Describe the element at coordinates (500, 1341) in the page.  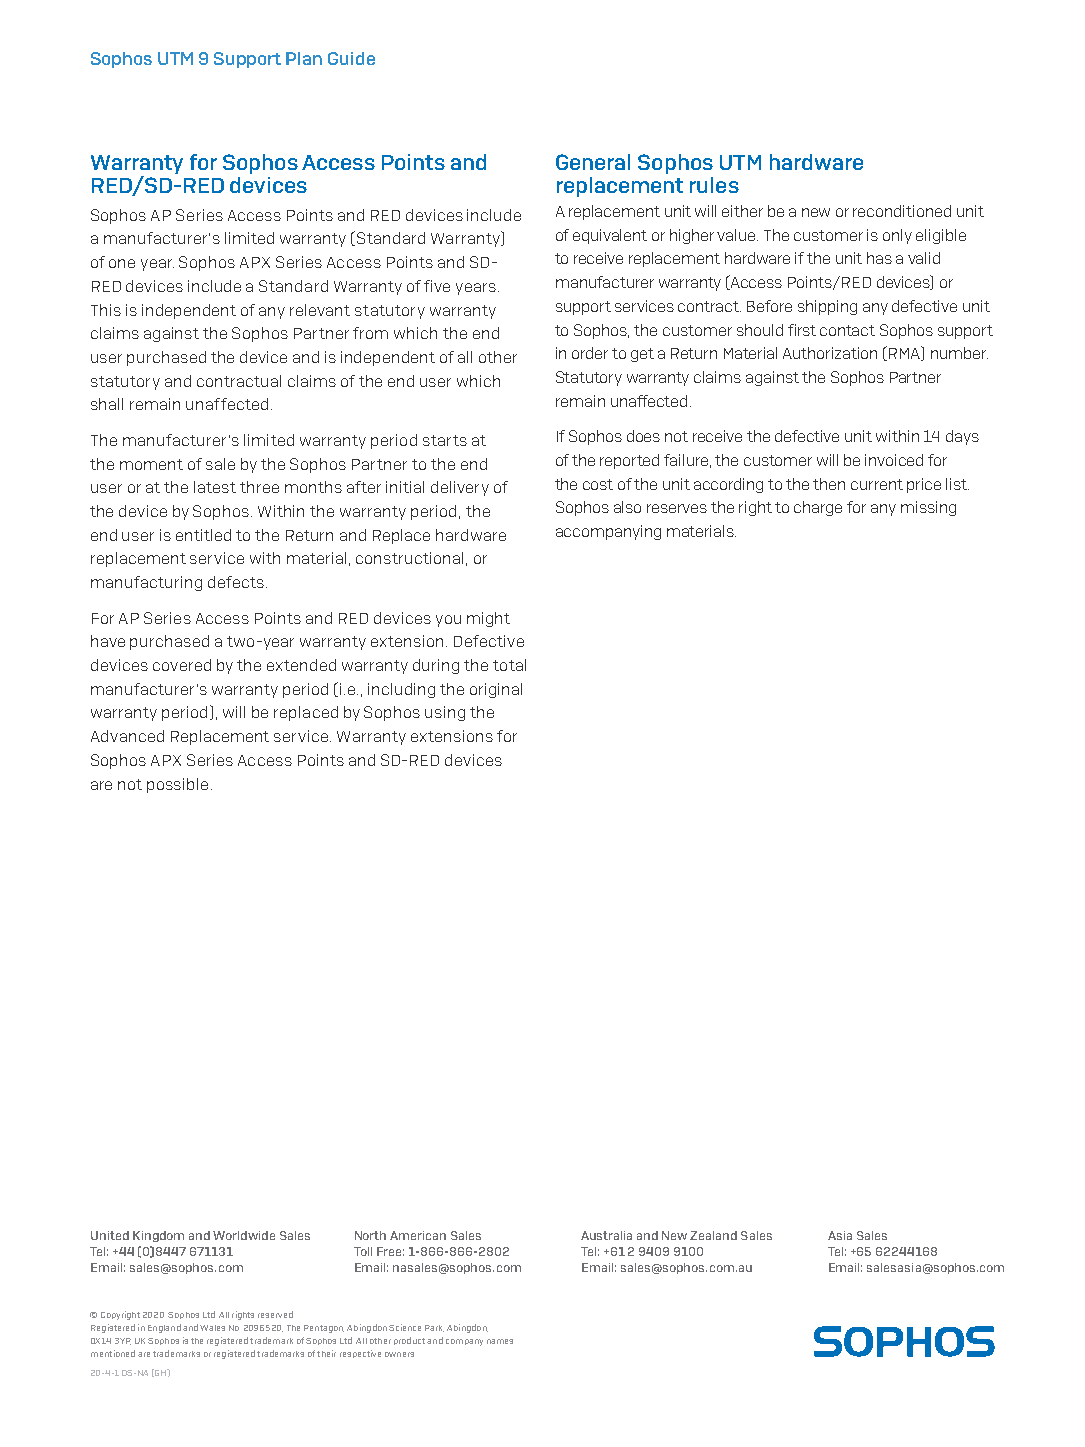
I see `names` at that location.
